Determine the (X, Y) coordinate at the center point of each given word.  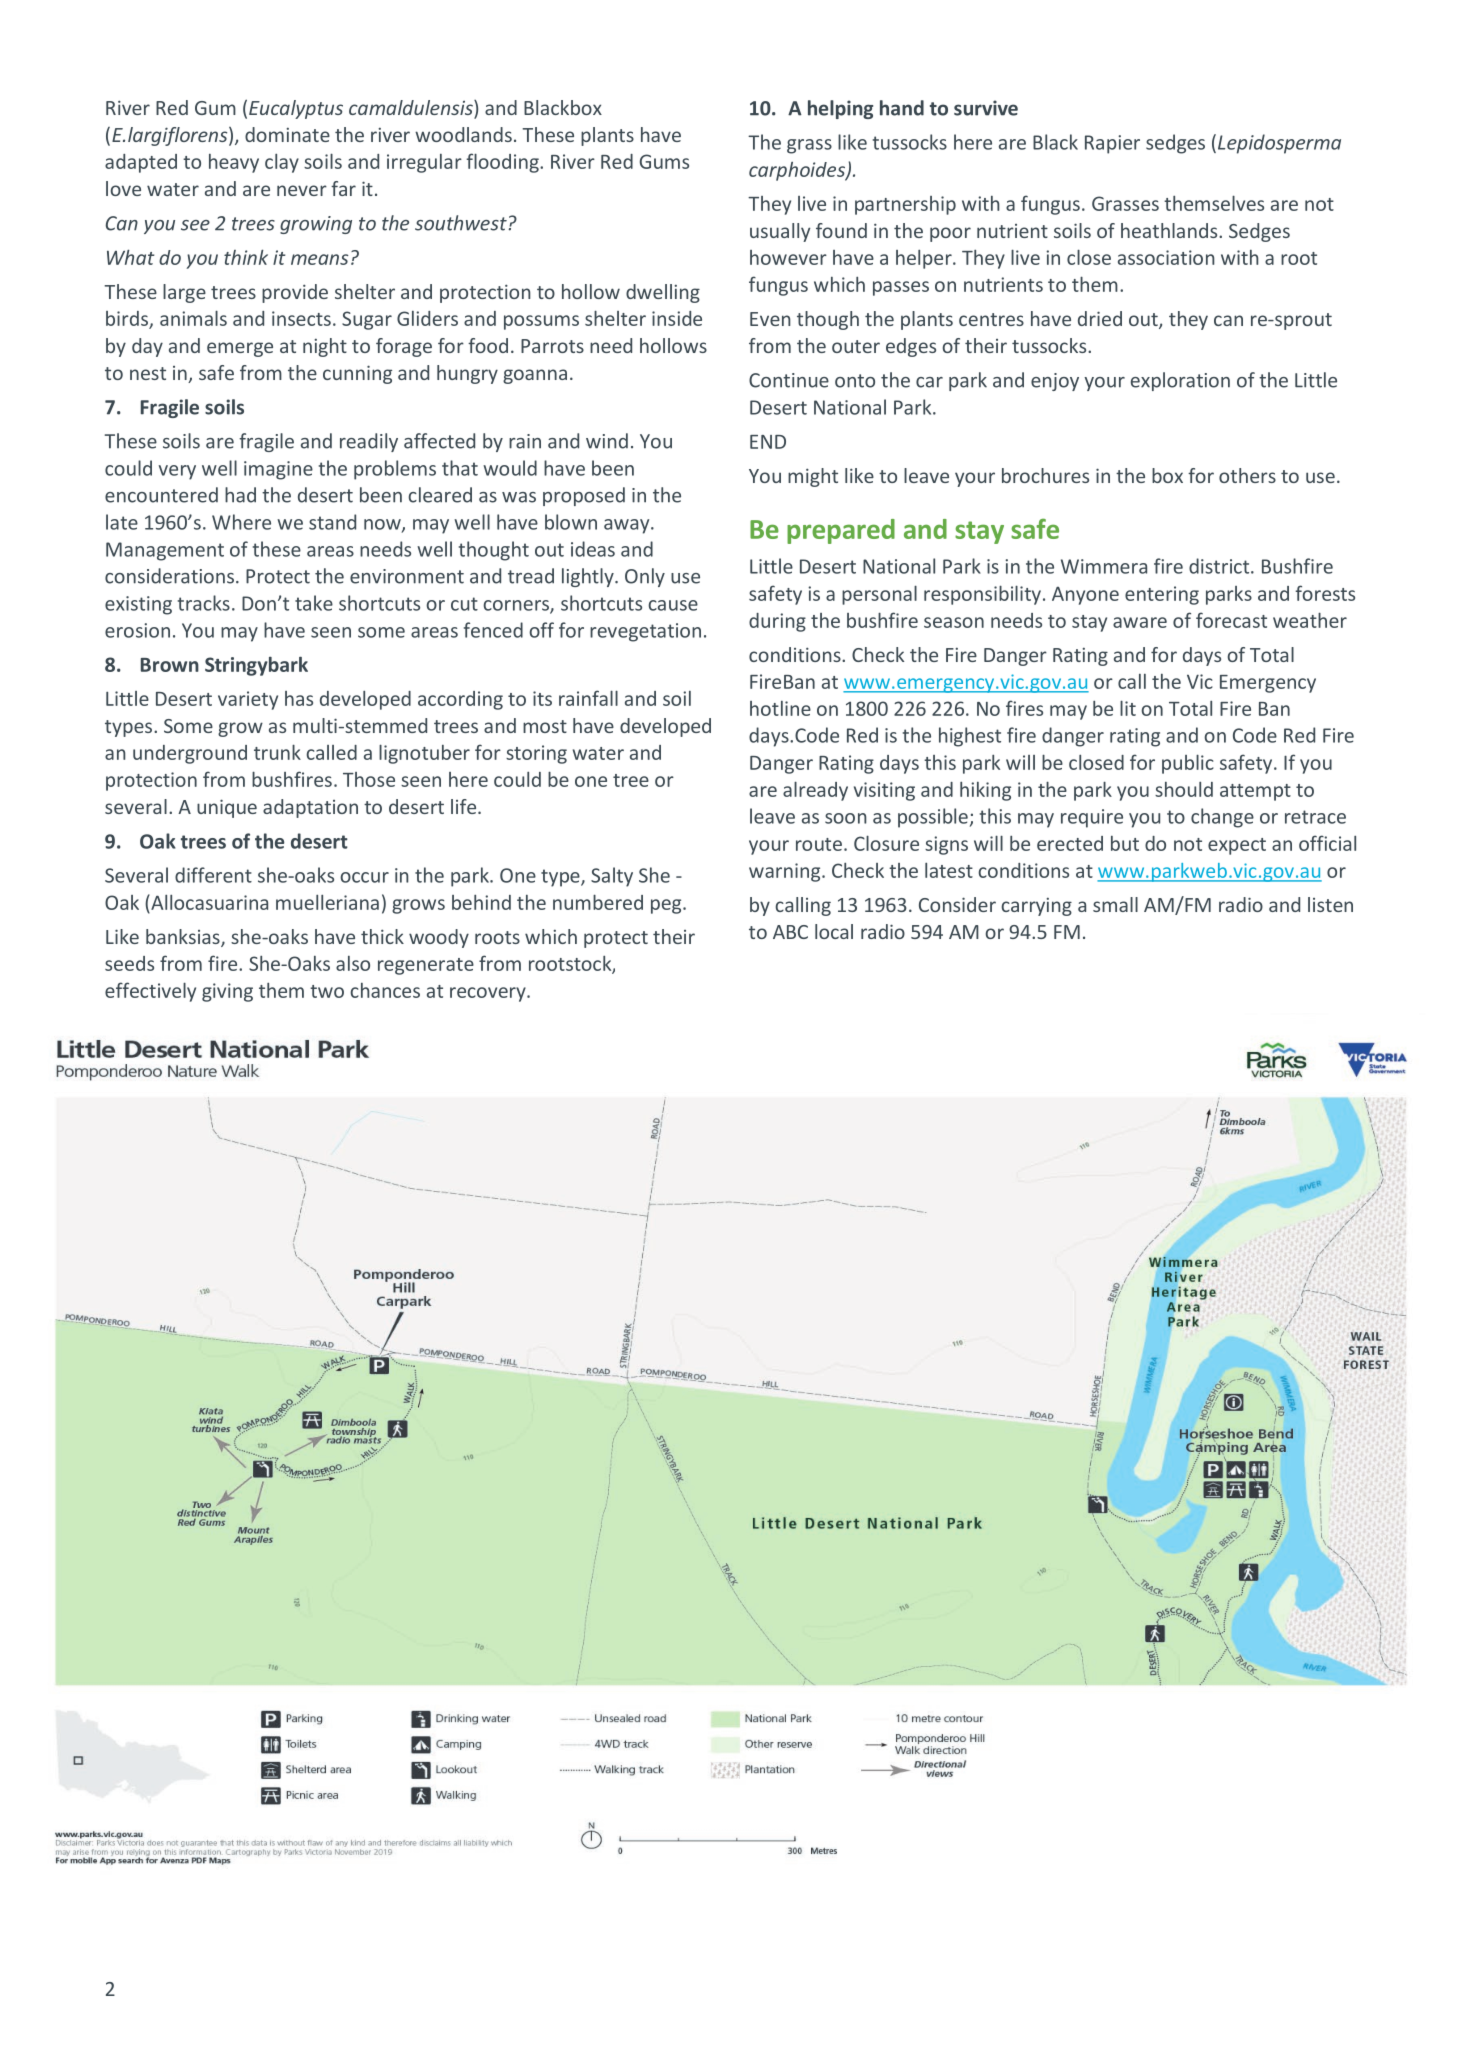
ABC (790, 932)
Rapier (1112, 144)
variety (248, 700)
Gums (664, 161)
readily (369, 442)
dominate (287, 134)
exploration (1180, 381)
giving (227, 992)
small (1115, 904)
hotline (780, 708)
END (768, 442)
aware (1140, 622)
